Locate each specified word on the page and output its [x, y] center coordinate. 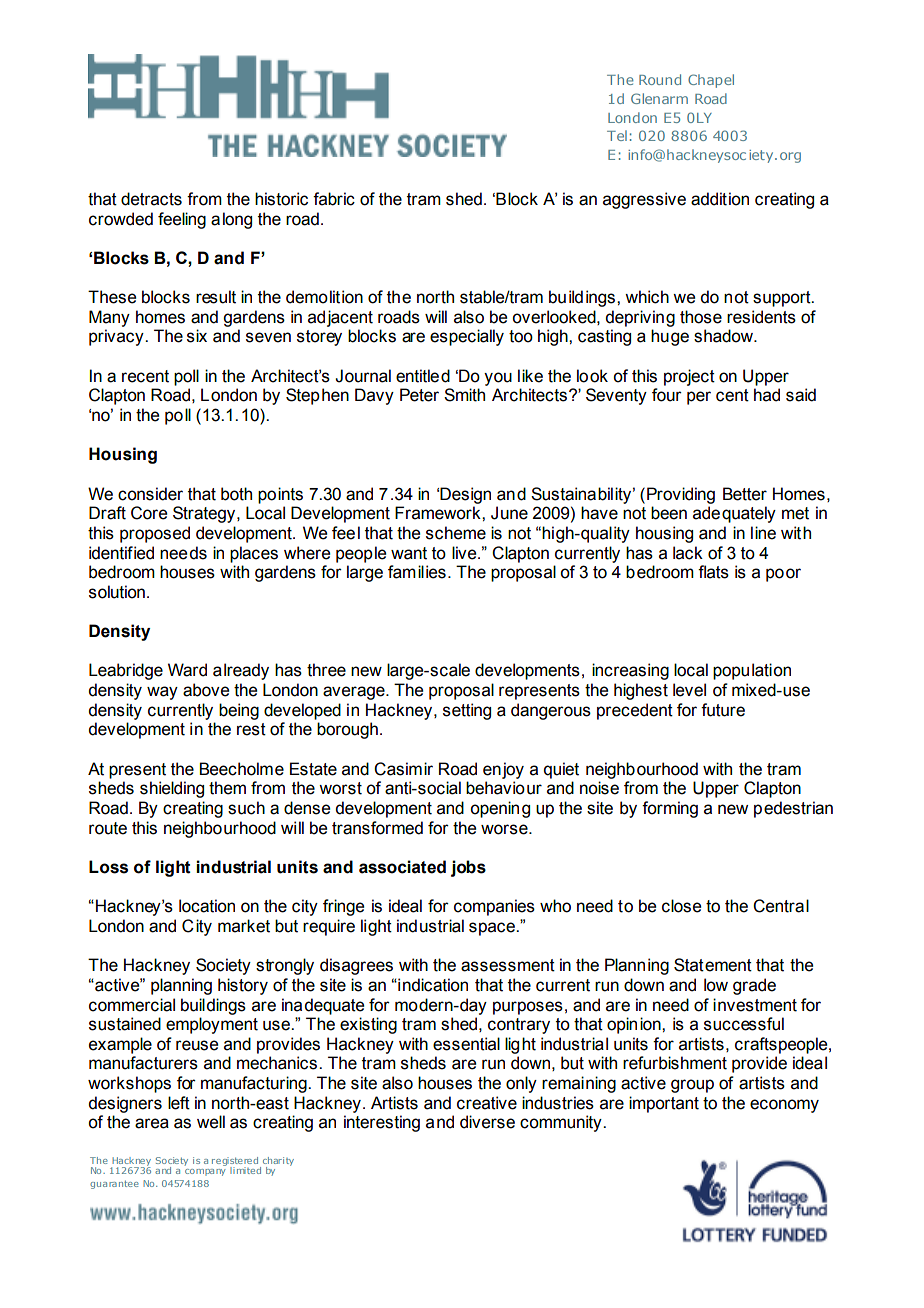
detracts [151, 199]
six [197, 336]
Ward [187, 670]
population [752, 671]
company [205, 1172]
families [417, 572]
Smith [464, 395]
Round [660, 79]
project [689, 377]
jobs [468, 868]
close [681, 906]
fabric [334, 199]
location [207, 906]
